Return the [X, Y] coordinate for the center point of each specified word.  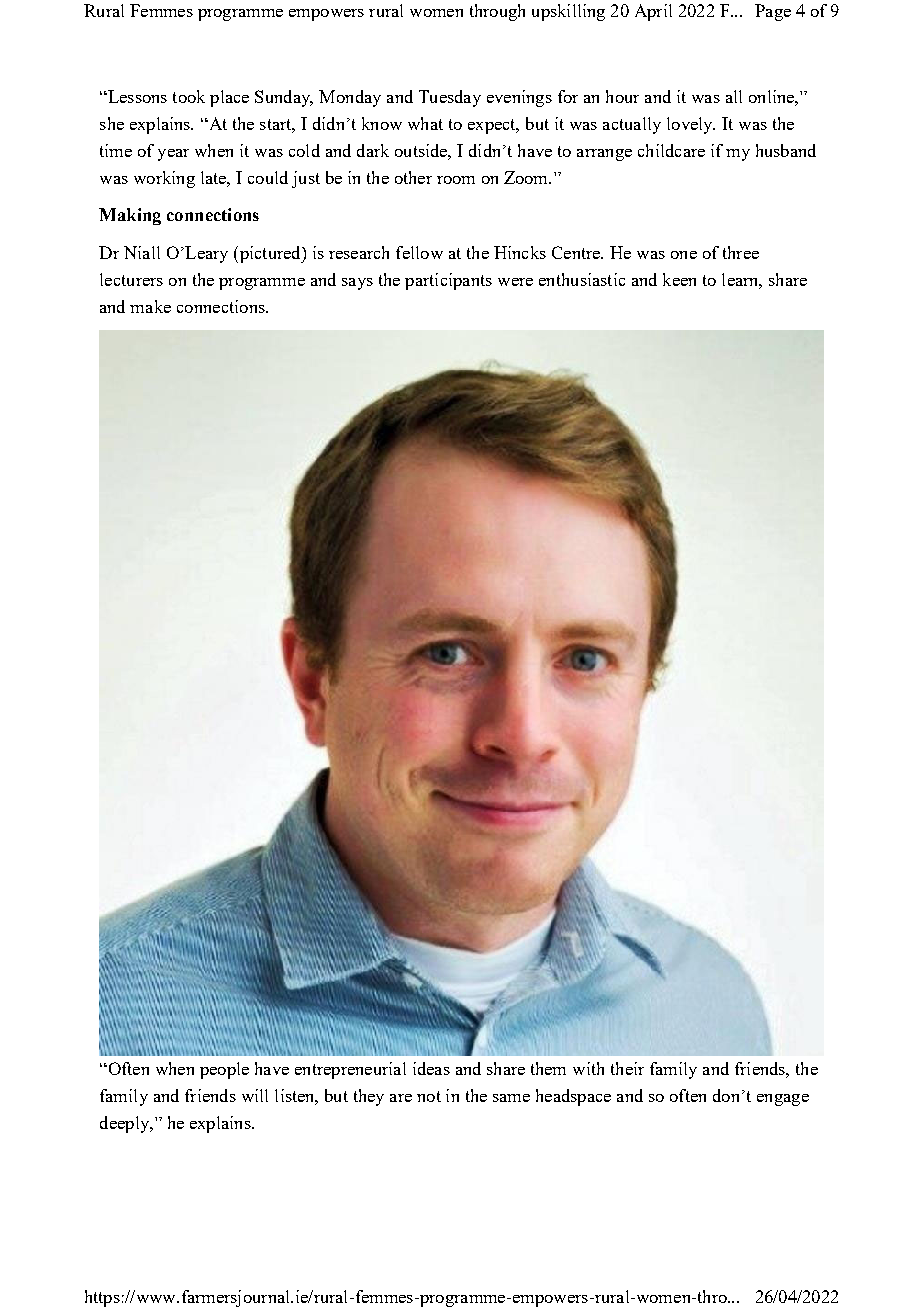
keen [679, 279]
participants [448, 281]
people [224, 1070]
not [429, 1096]
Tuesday [450, 98]
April [653, 12]
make [150, 306]
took [189, 96]
